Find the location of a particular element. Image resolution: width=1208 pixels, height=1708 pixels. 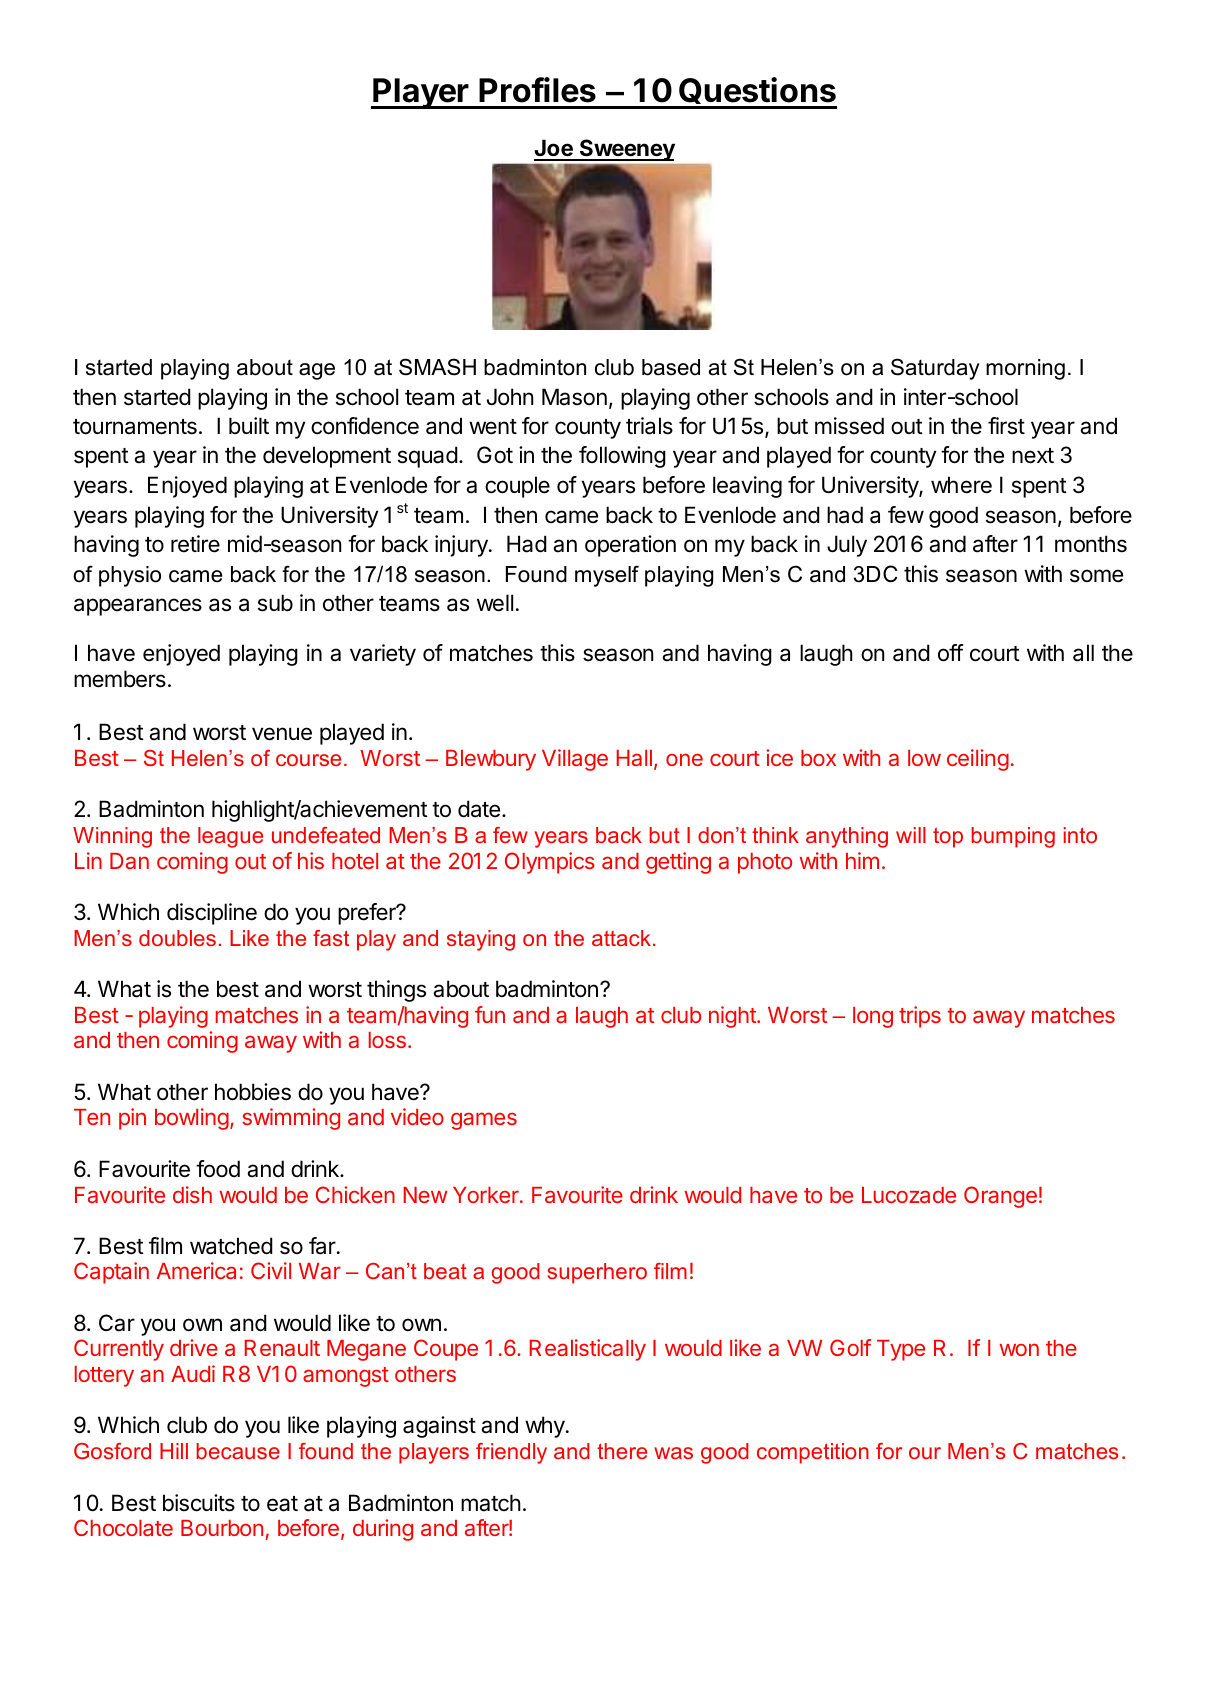

doubles is located at coordinates (177, 938).
